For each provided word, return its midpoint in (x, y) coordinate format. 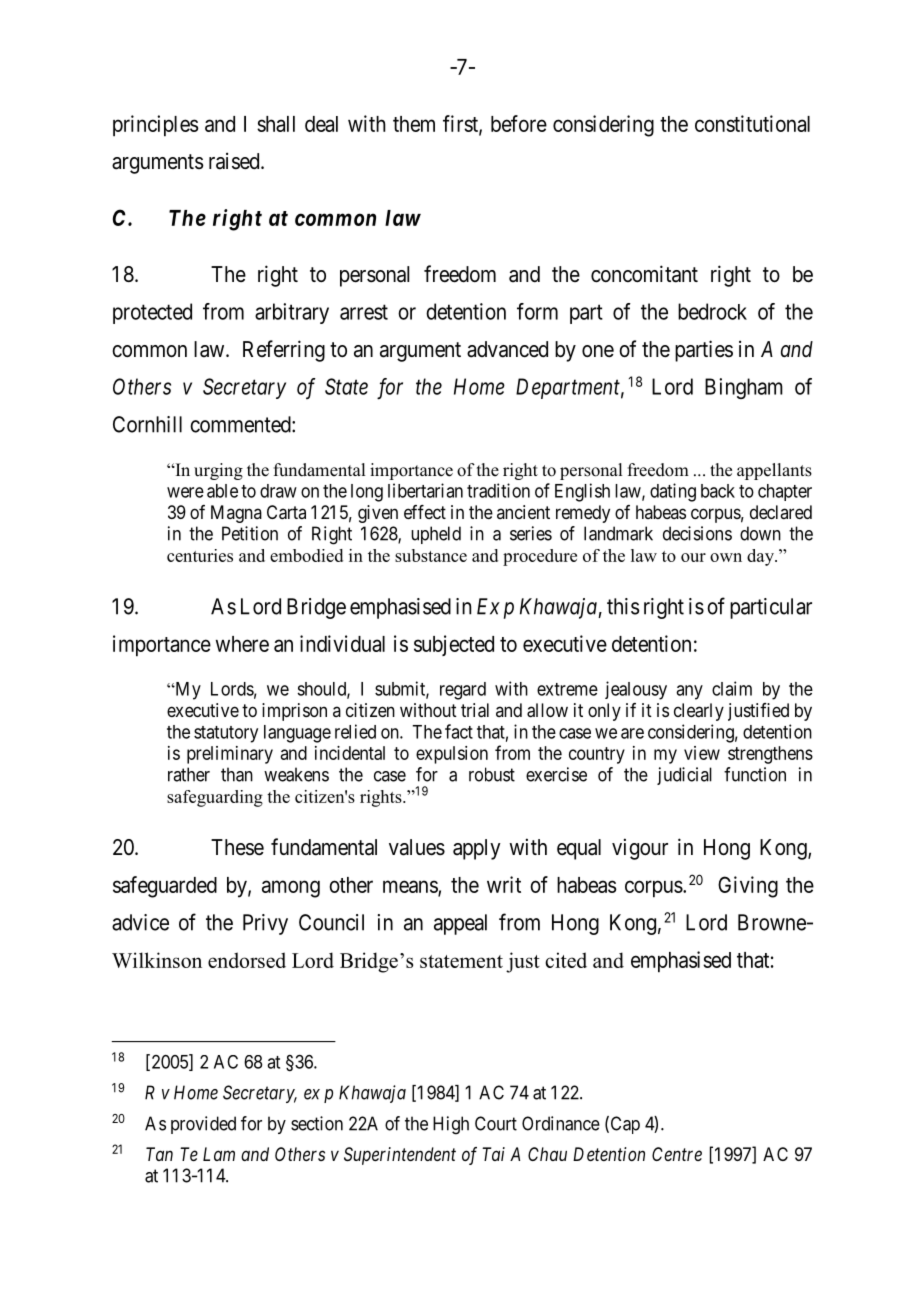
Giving (748, 887)
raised (235, 161)
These (237, 847)
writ (504, 884)
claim (732, 688)
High (451, 1125)
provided (203, 1125)
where (242, 644)
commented (241, 424)
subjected (454, 645)
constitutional (752, 123)
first (461, 124)
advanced (507, 349)
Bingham (744, 388)
